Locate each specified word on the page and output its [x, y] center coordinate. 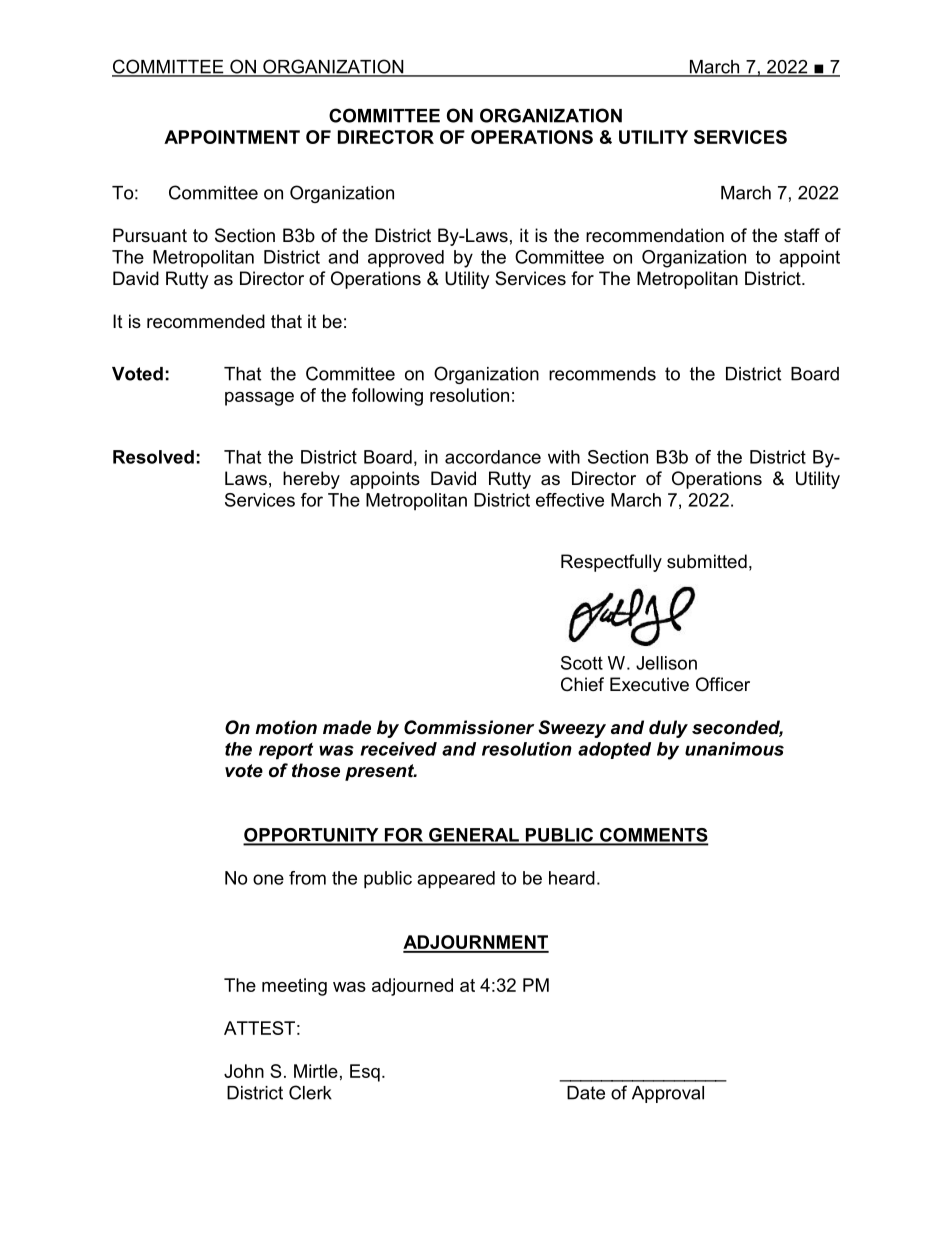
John [244, 1071]
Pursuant [150, 235]
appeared [456, 880]
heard [572, 878]
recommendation [655, 235]
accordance [493, 457]
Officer [723, 684]
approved [406, 259]
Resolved [153, 457]
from [307, 878]
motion [286, 727]
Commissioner [469, 727]
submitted [707, 561]
